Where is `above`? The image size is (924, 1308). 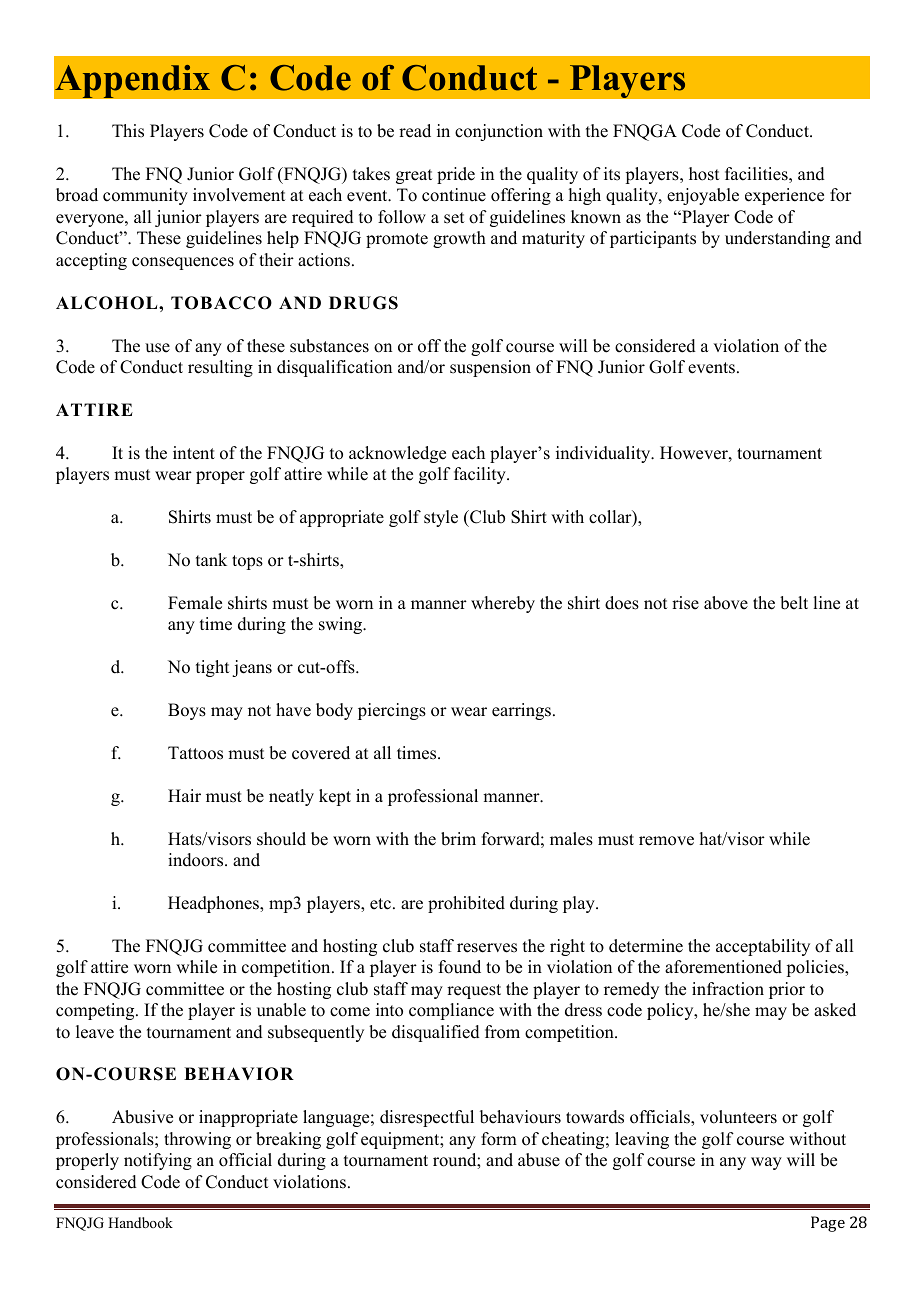 above is located at coordinates (726, 603).
